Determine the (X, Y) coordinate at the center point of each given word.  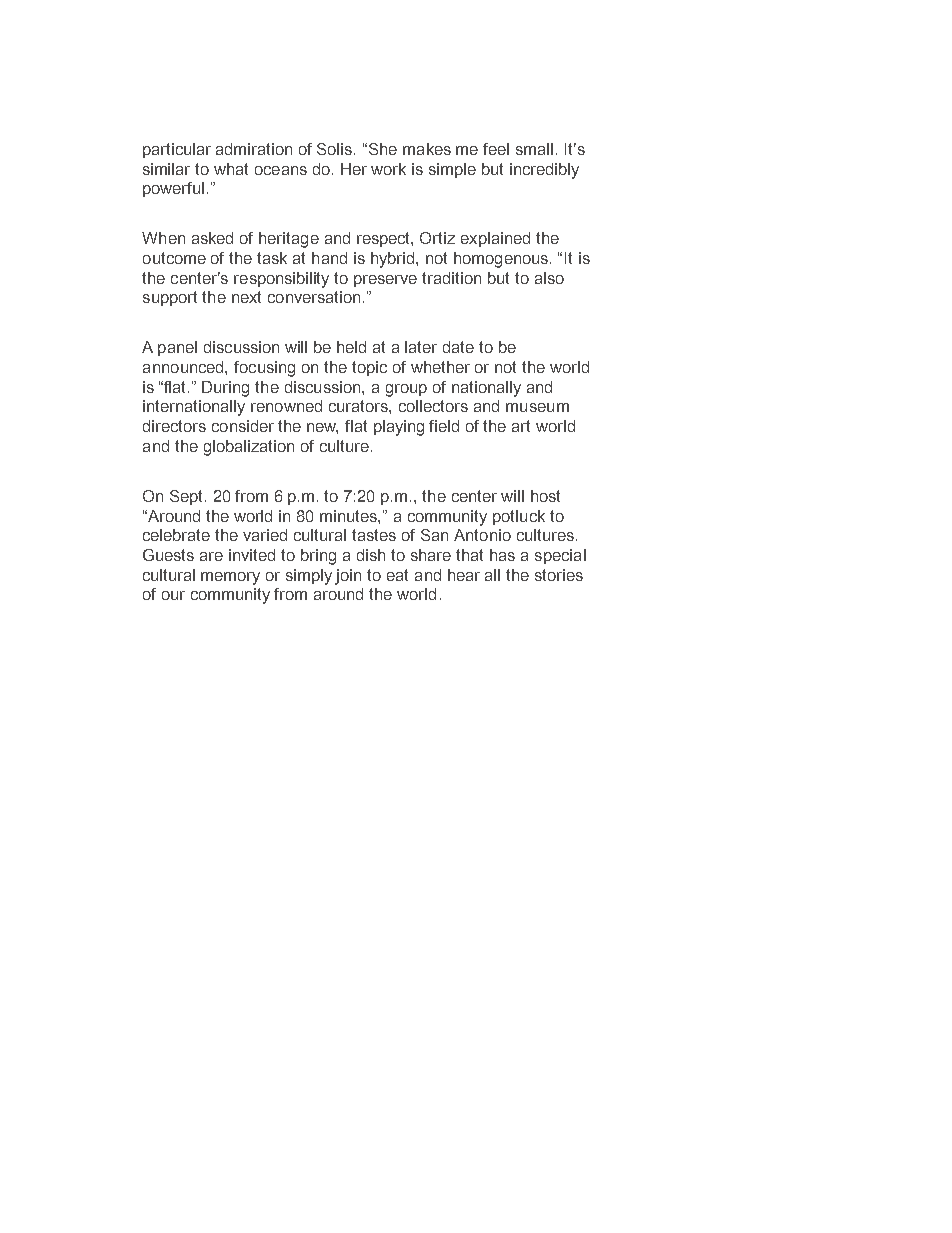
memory (230, 578)
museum (537, 407)
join (348, 577)
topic (369, 368)
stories (559, 575)
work (388, 169)
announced (184, 367)
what (231, 169)
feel (496, 149)
